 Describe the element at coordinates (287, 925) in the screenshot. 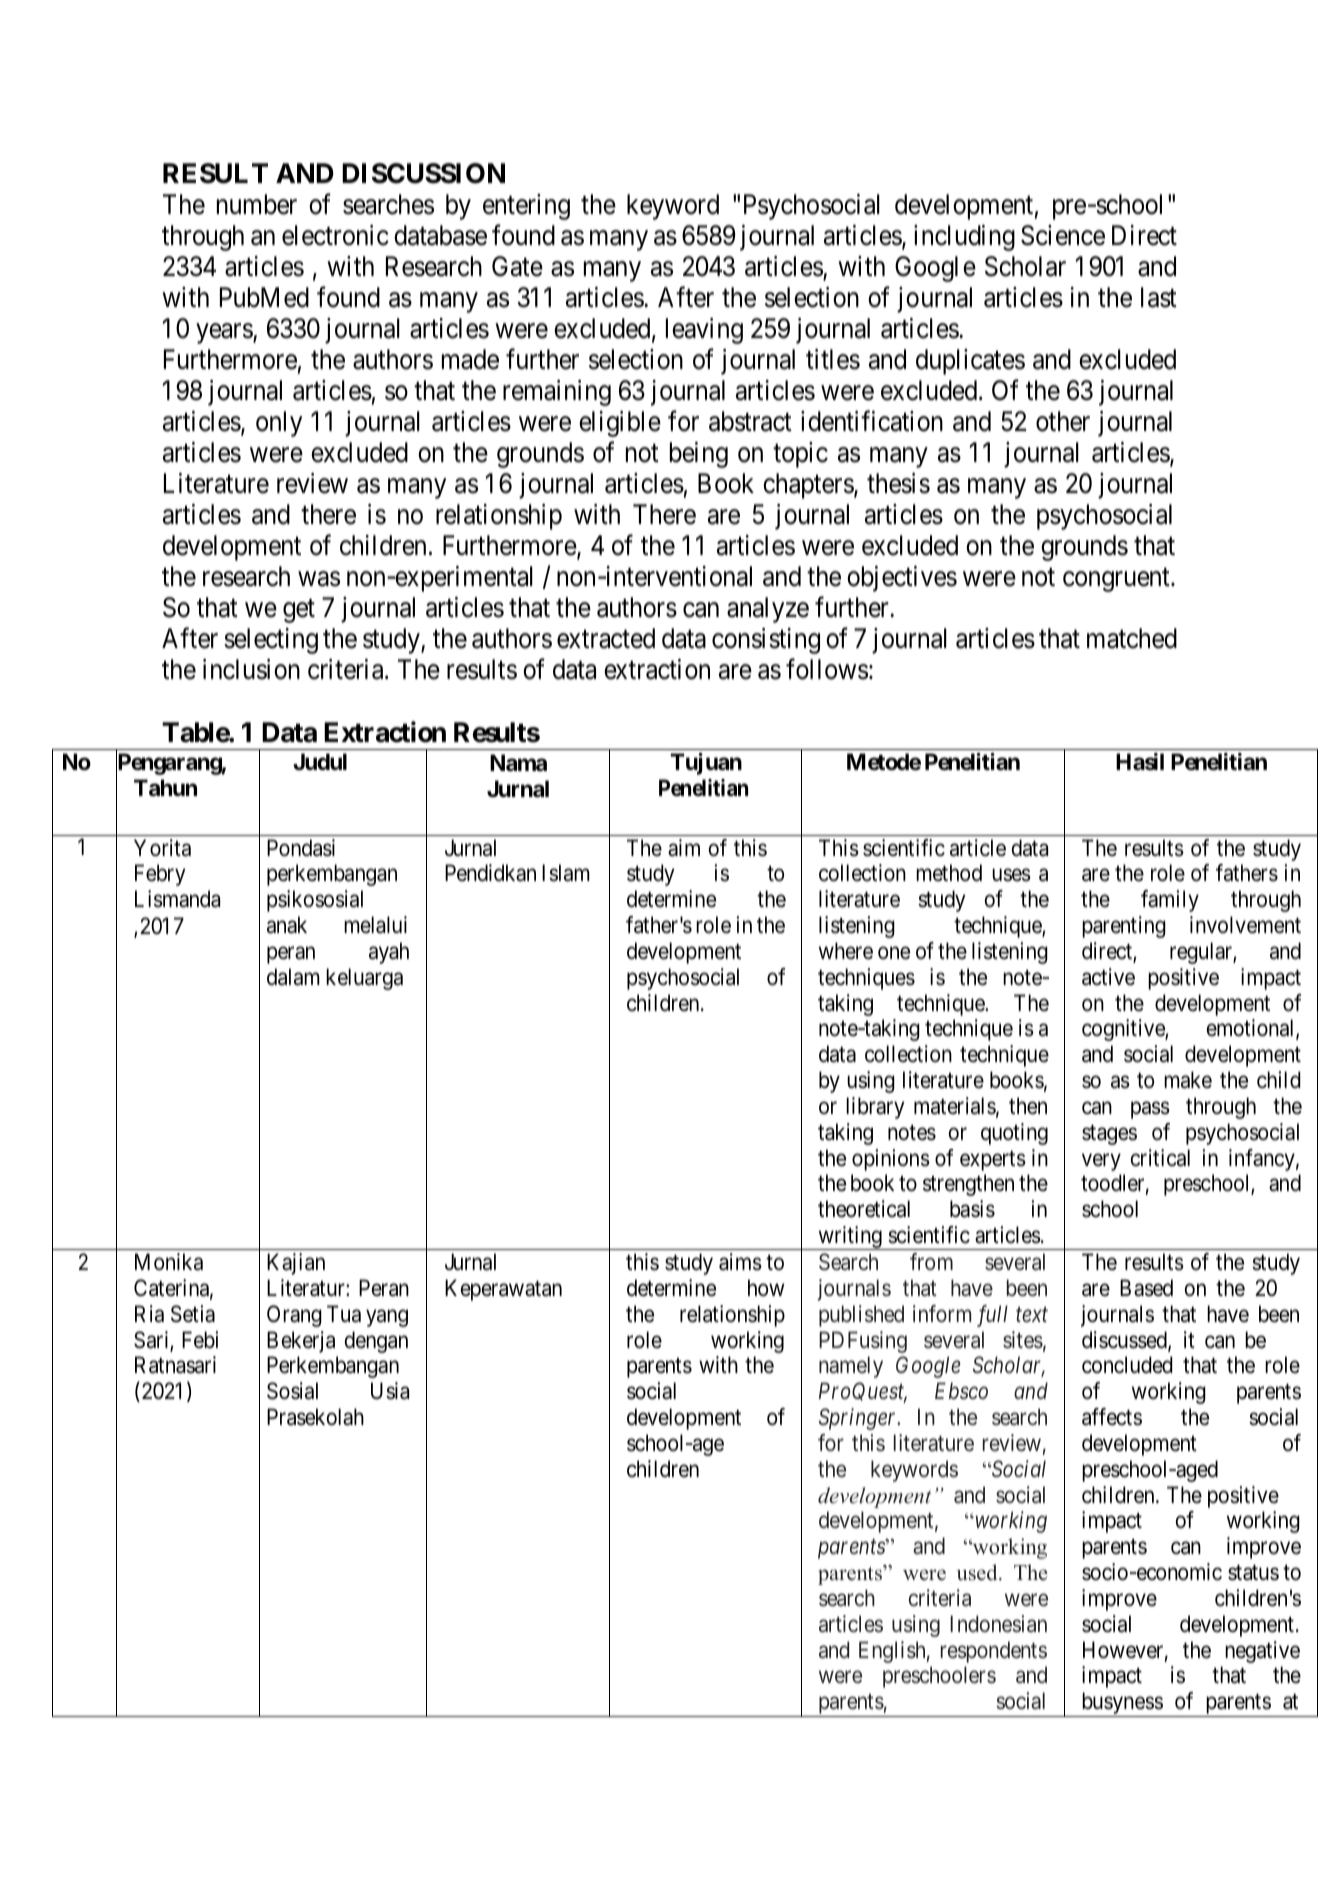

I see `anak` at that location.
